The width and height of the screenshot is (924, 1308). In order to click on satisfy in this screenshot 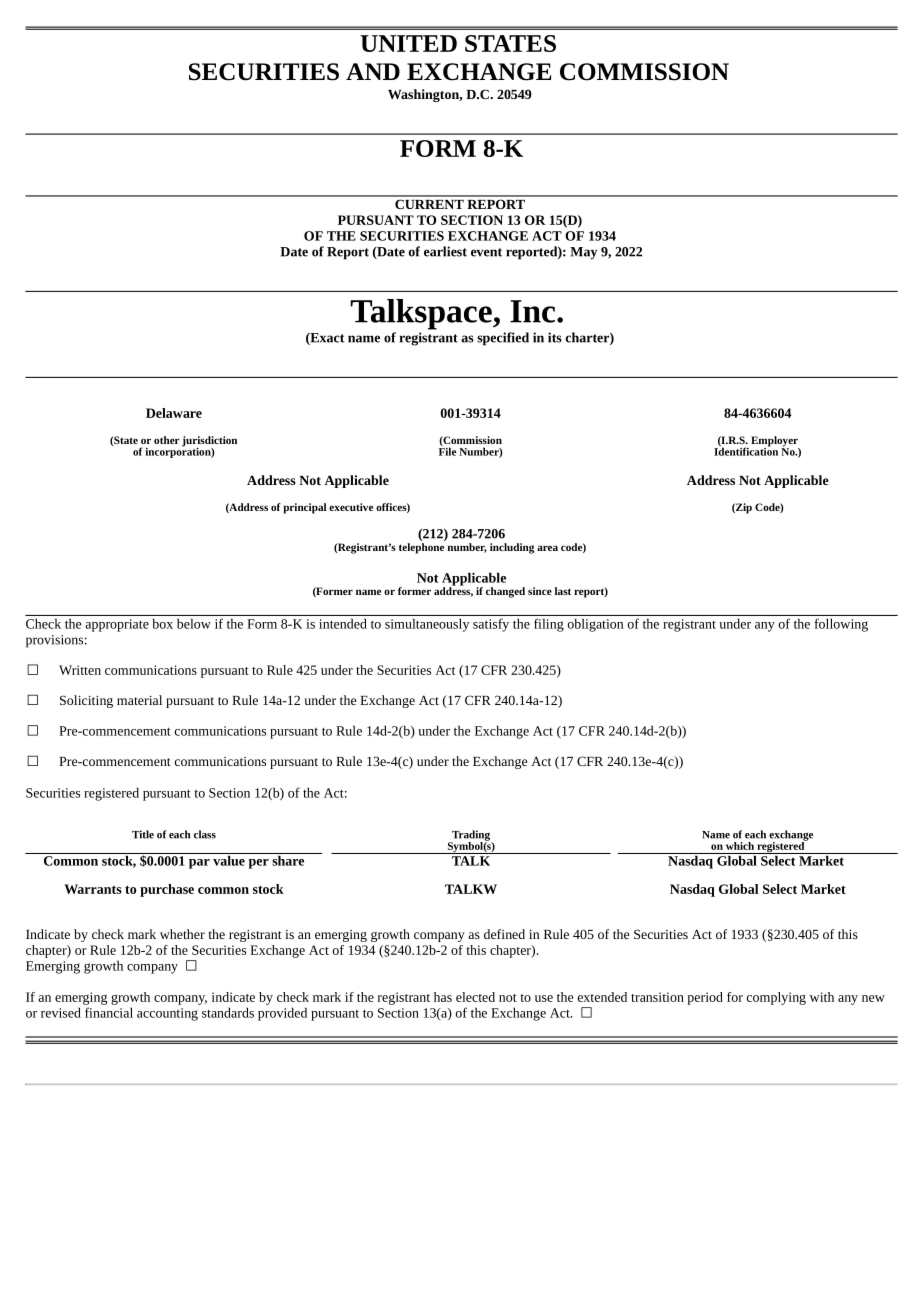, I will do `click(491, 625)`.
